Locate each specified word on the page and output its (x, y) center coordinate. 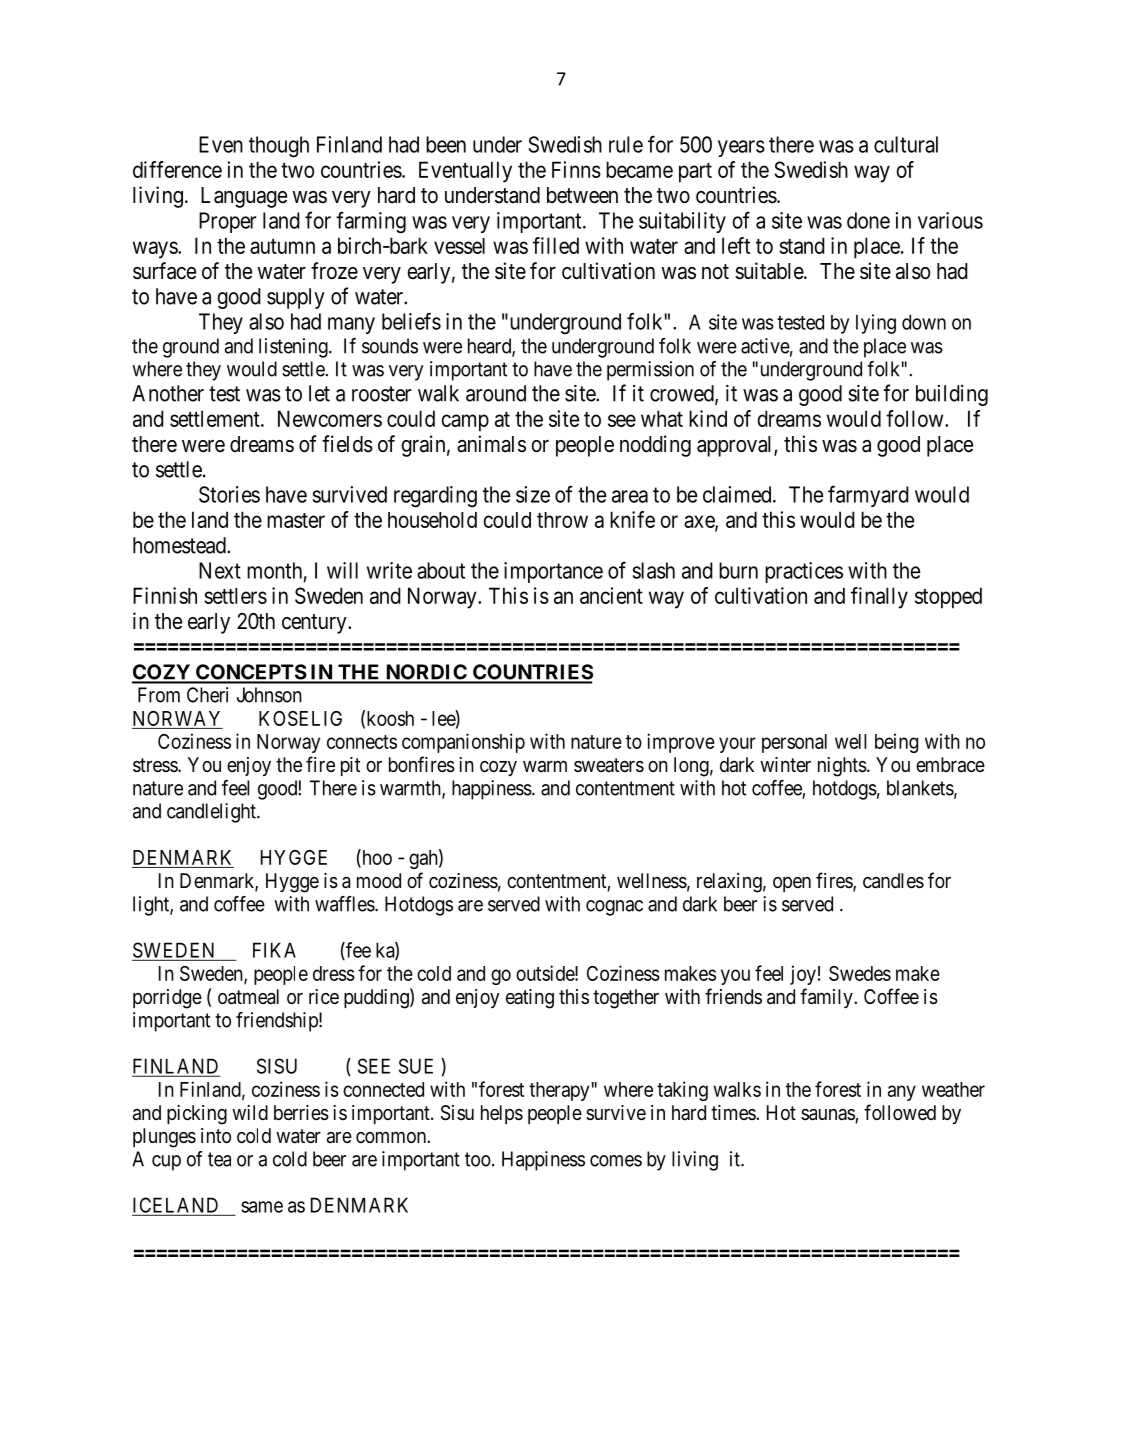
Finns (576, 169)
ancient (611, 595)
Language (244, 197)
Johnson (269, 695)
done (868, 220)
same (262, 1207)
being (896, 743)
